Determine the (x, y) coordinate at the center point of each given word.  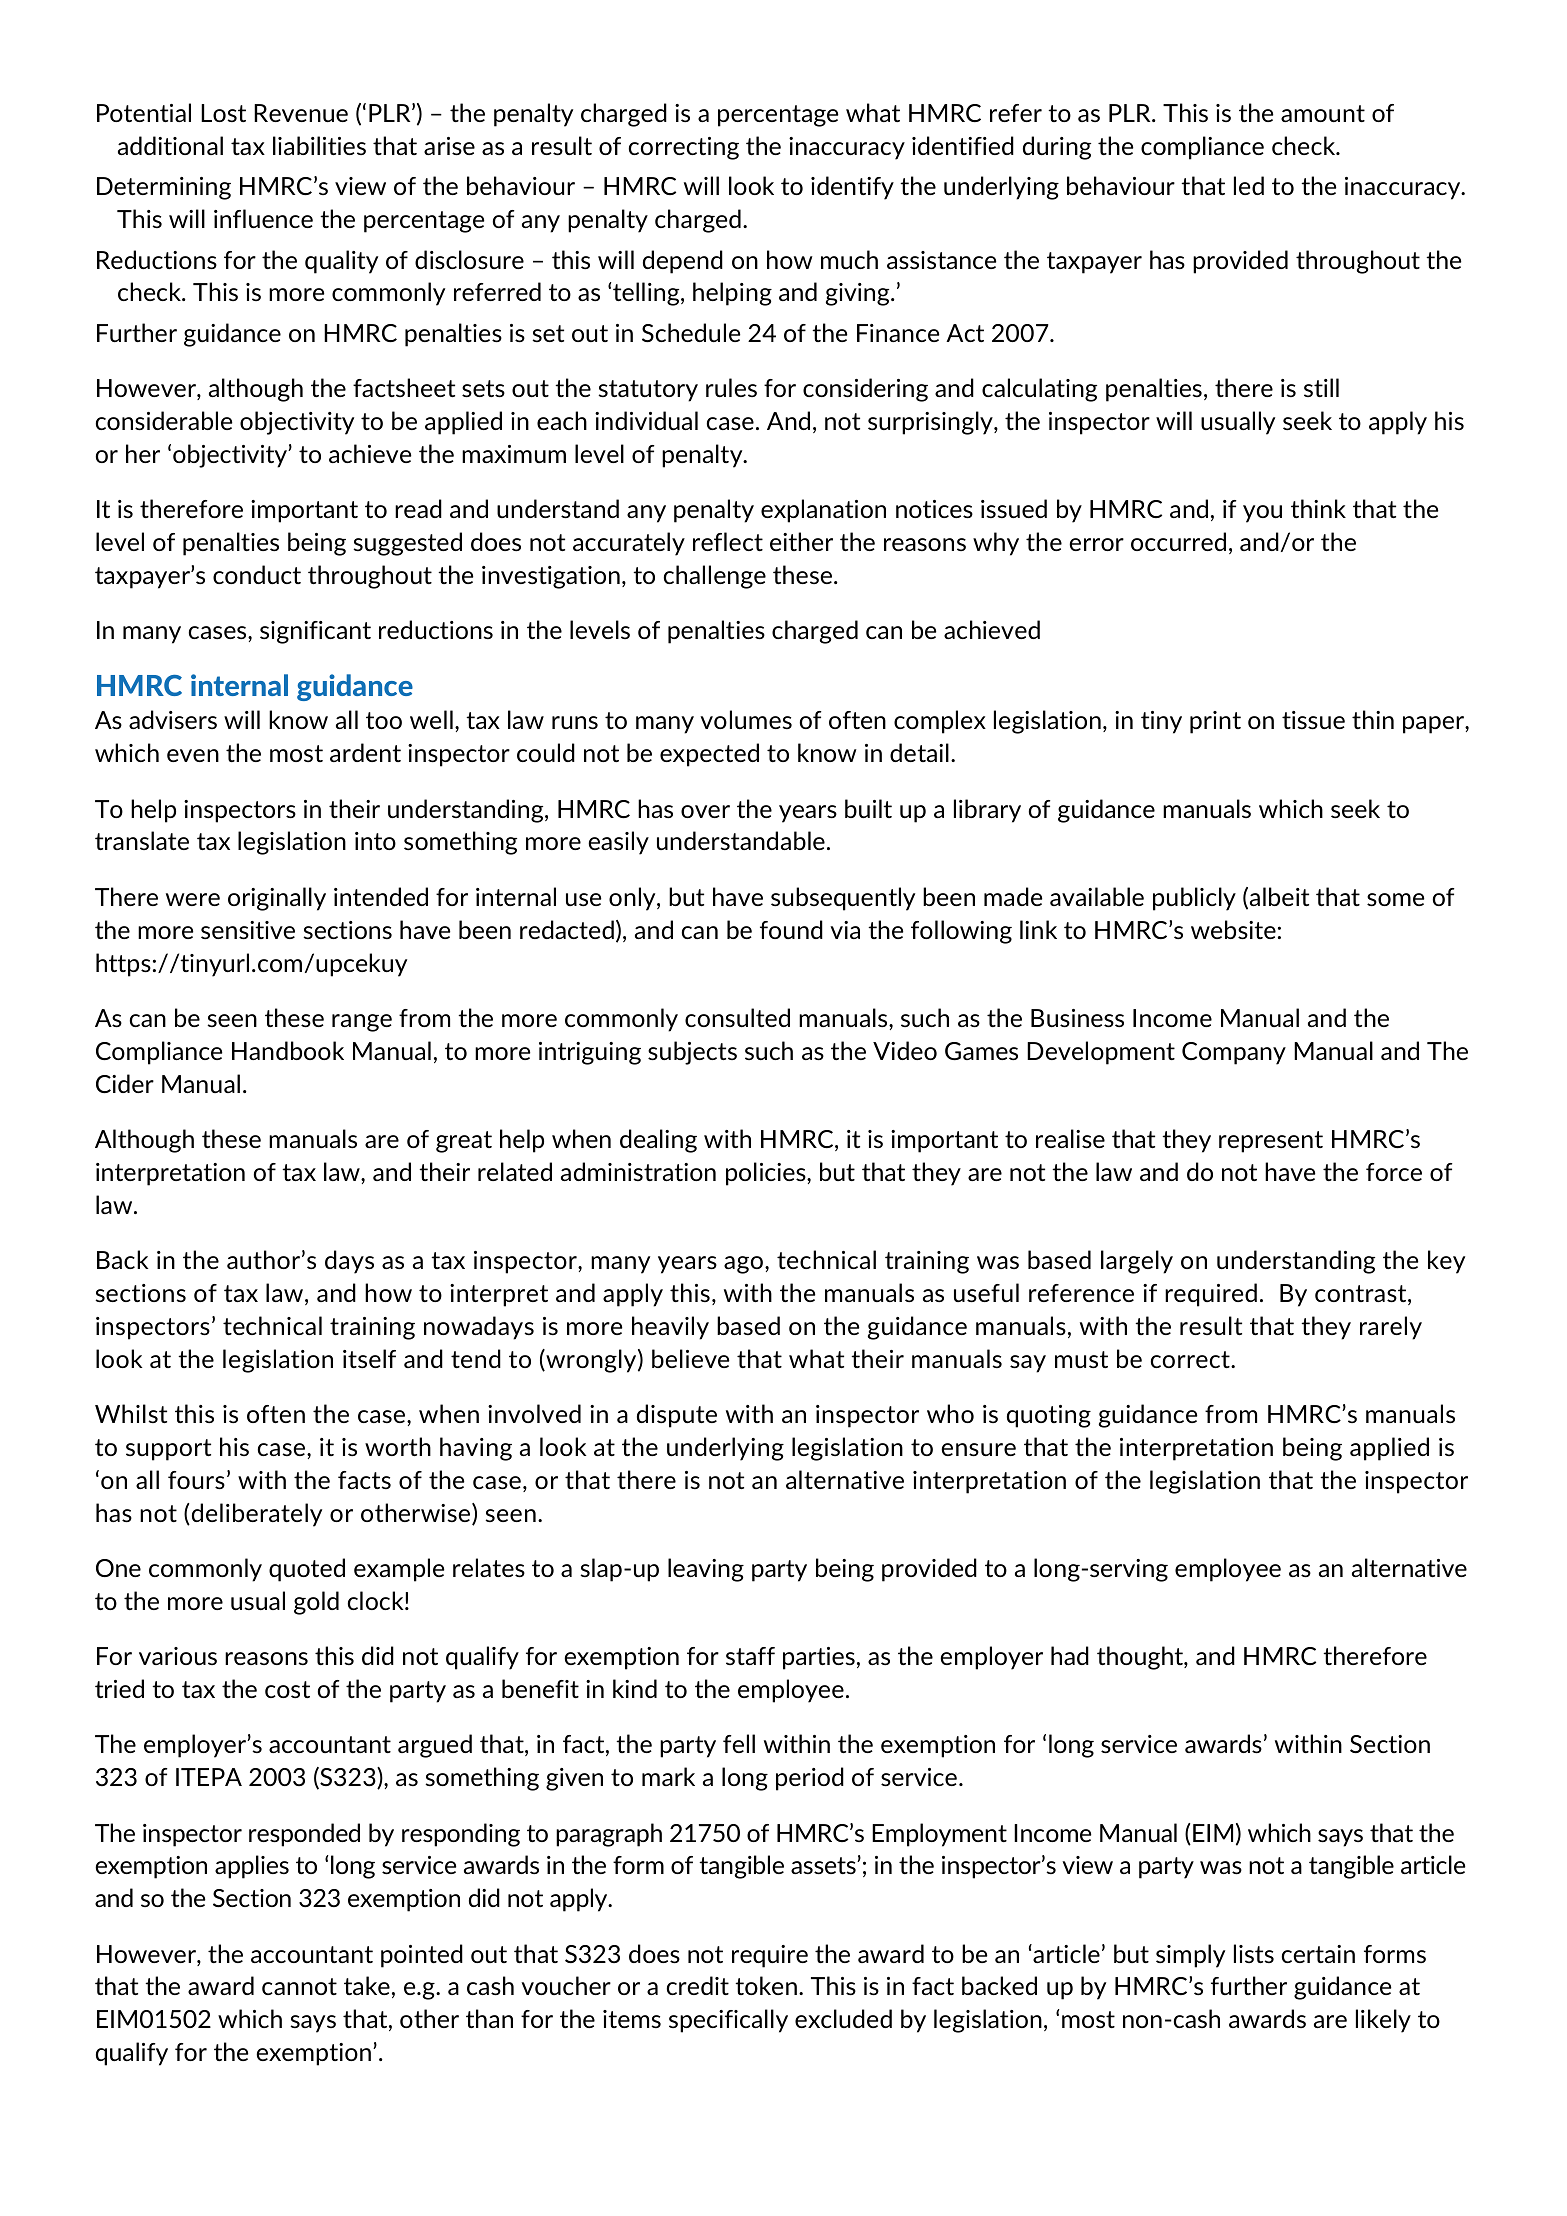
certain (1318, 1954)
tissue (1313, 720)
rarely (1391, 1328)
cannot (299, 1986)
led (1249, 185)
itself (369, 1358)
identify (852, 188)
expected (709, 755)
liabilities (319, 145)
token (766, 1985)
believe (690, 1358)
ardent (365, 752)
